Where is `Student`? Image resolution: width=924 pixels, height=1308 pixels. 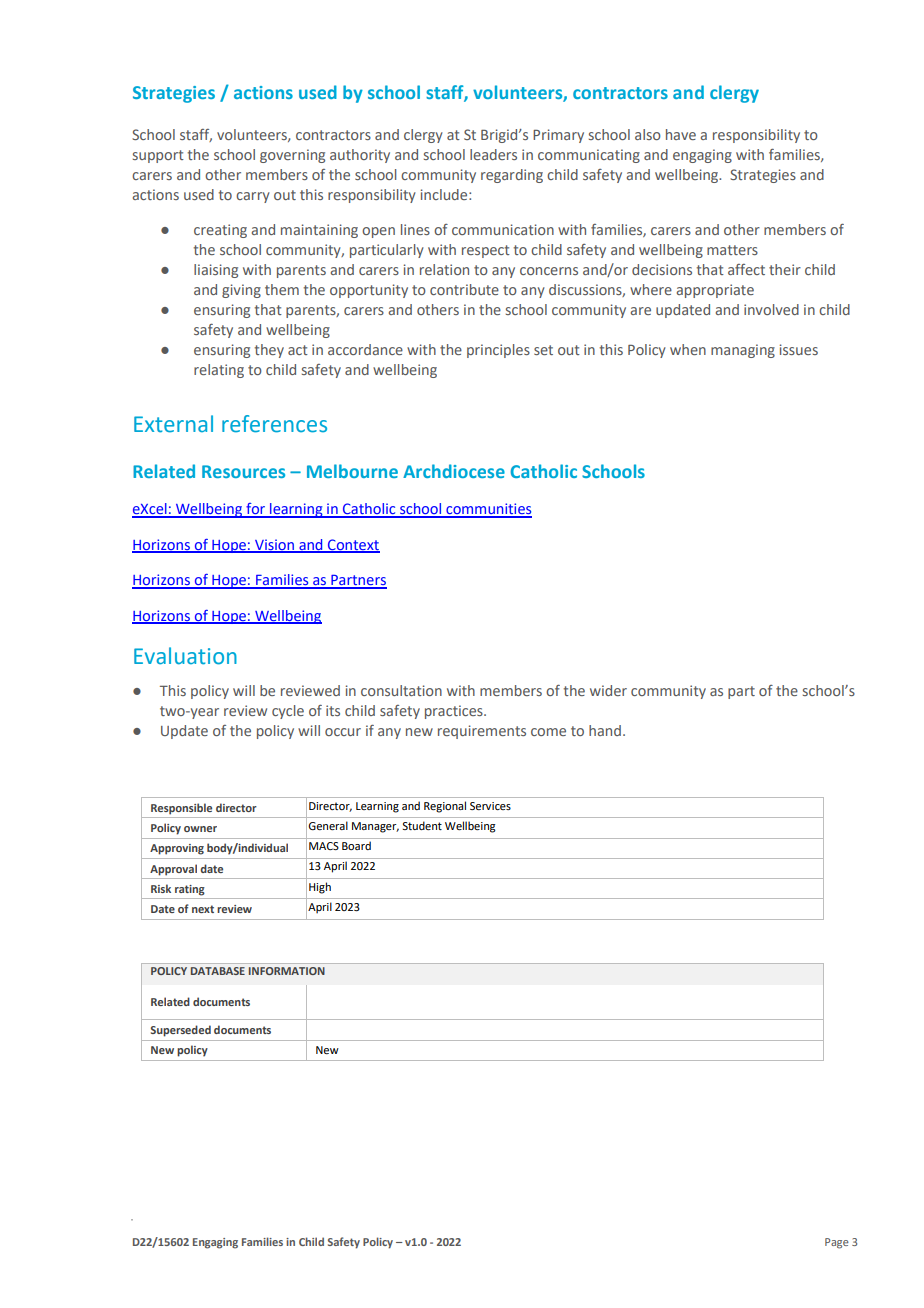
Student is located at coordinates (422, 825).
